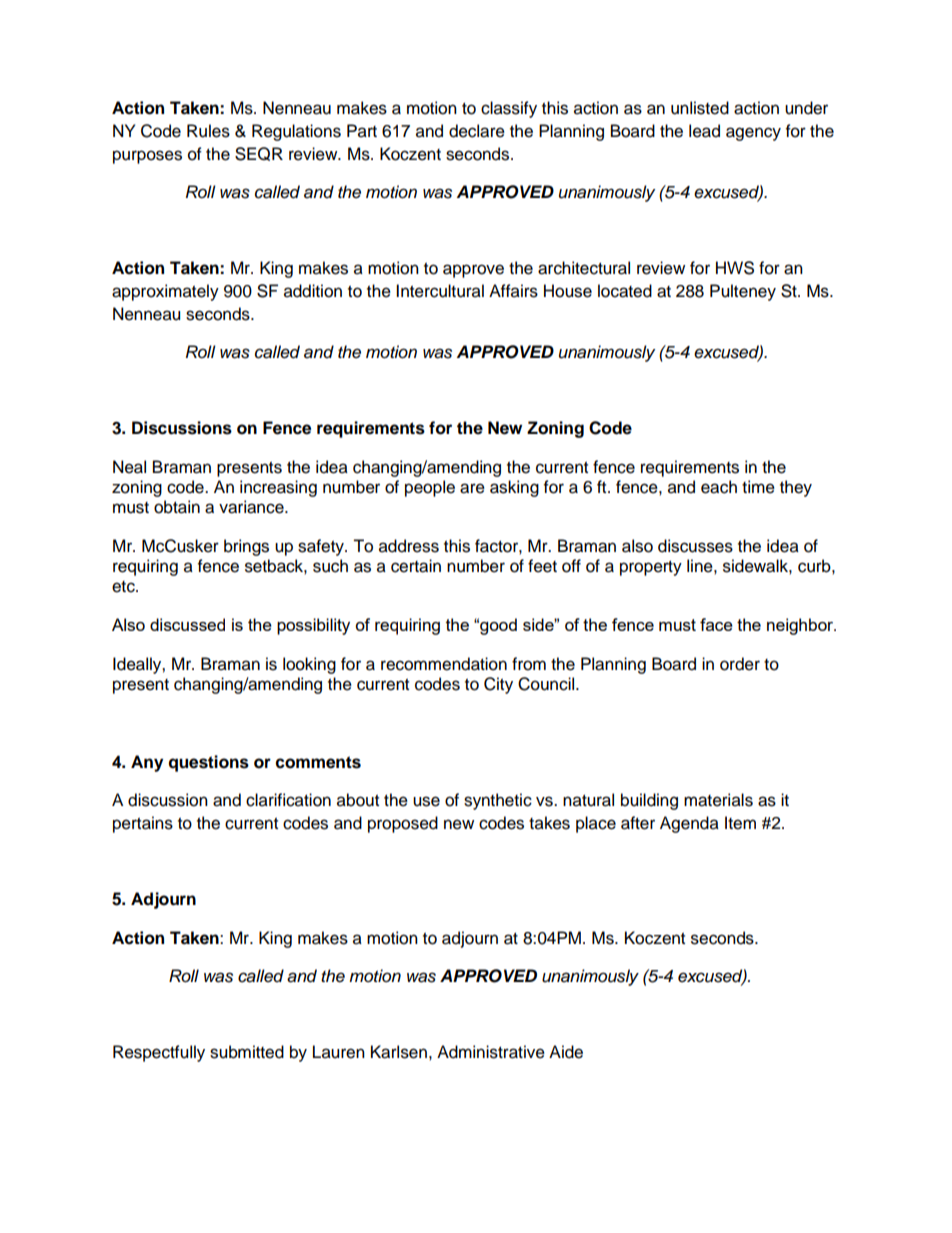 The height and width of the page is (1233, 952). I want to click on certain, so click(416, 566).
